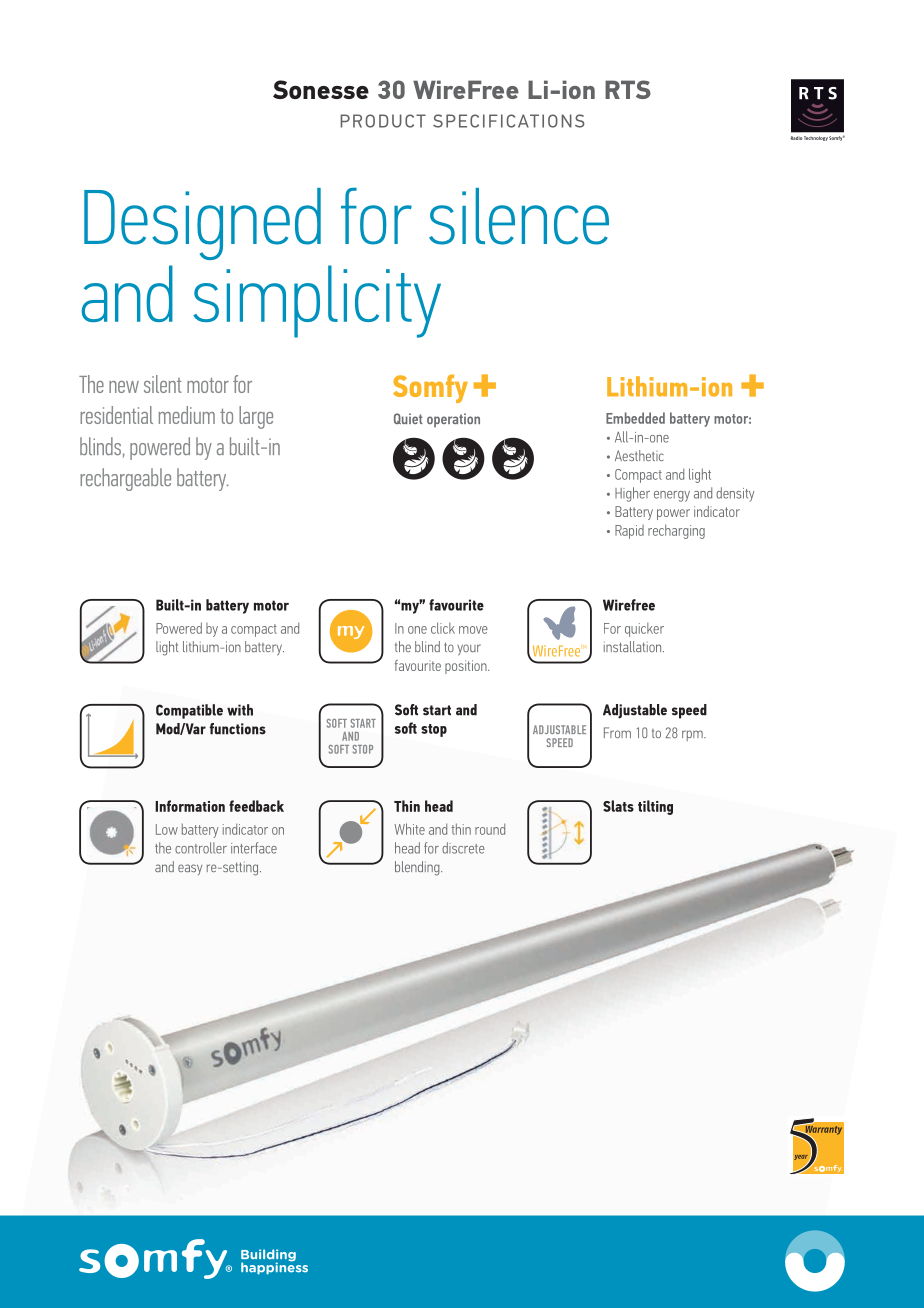 This screenshot has height=1308, width=924. Describe the element at coordinates (443, 628) in the screenshot. I see `click` at that location.
